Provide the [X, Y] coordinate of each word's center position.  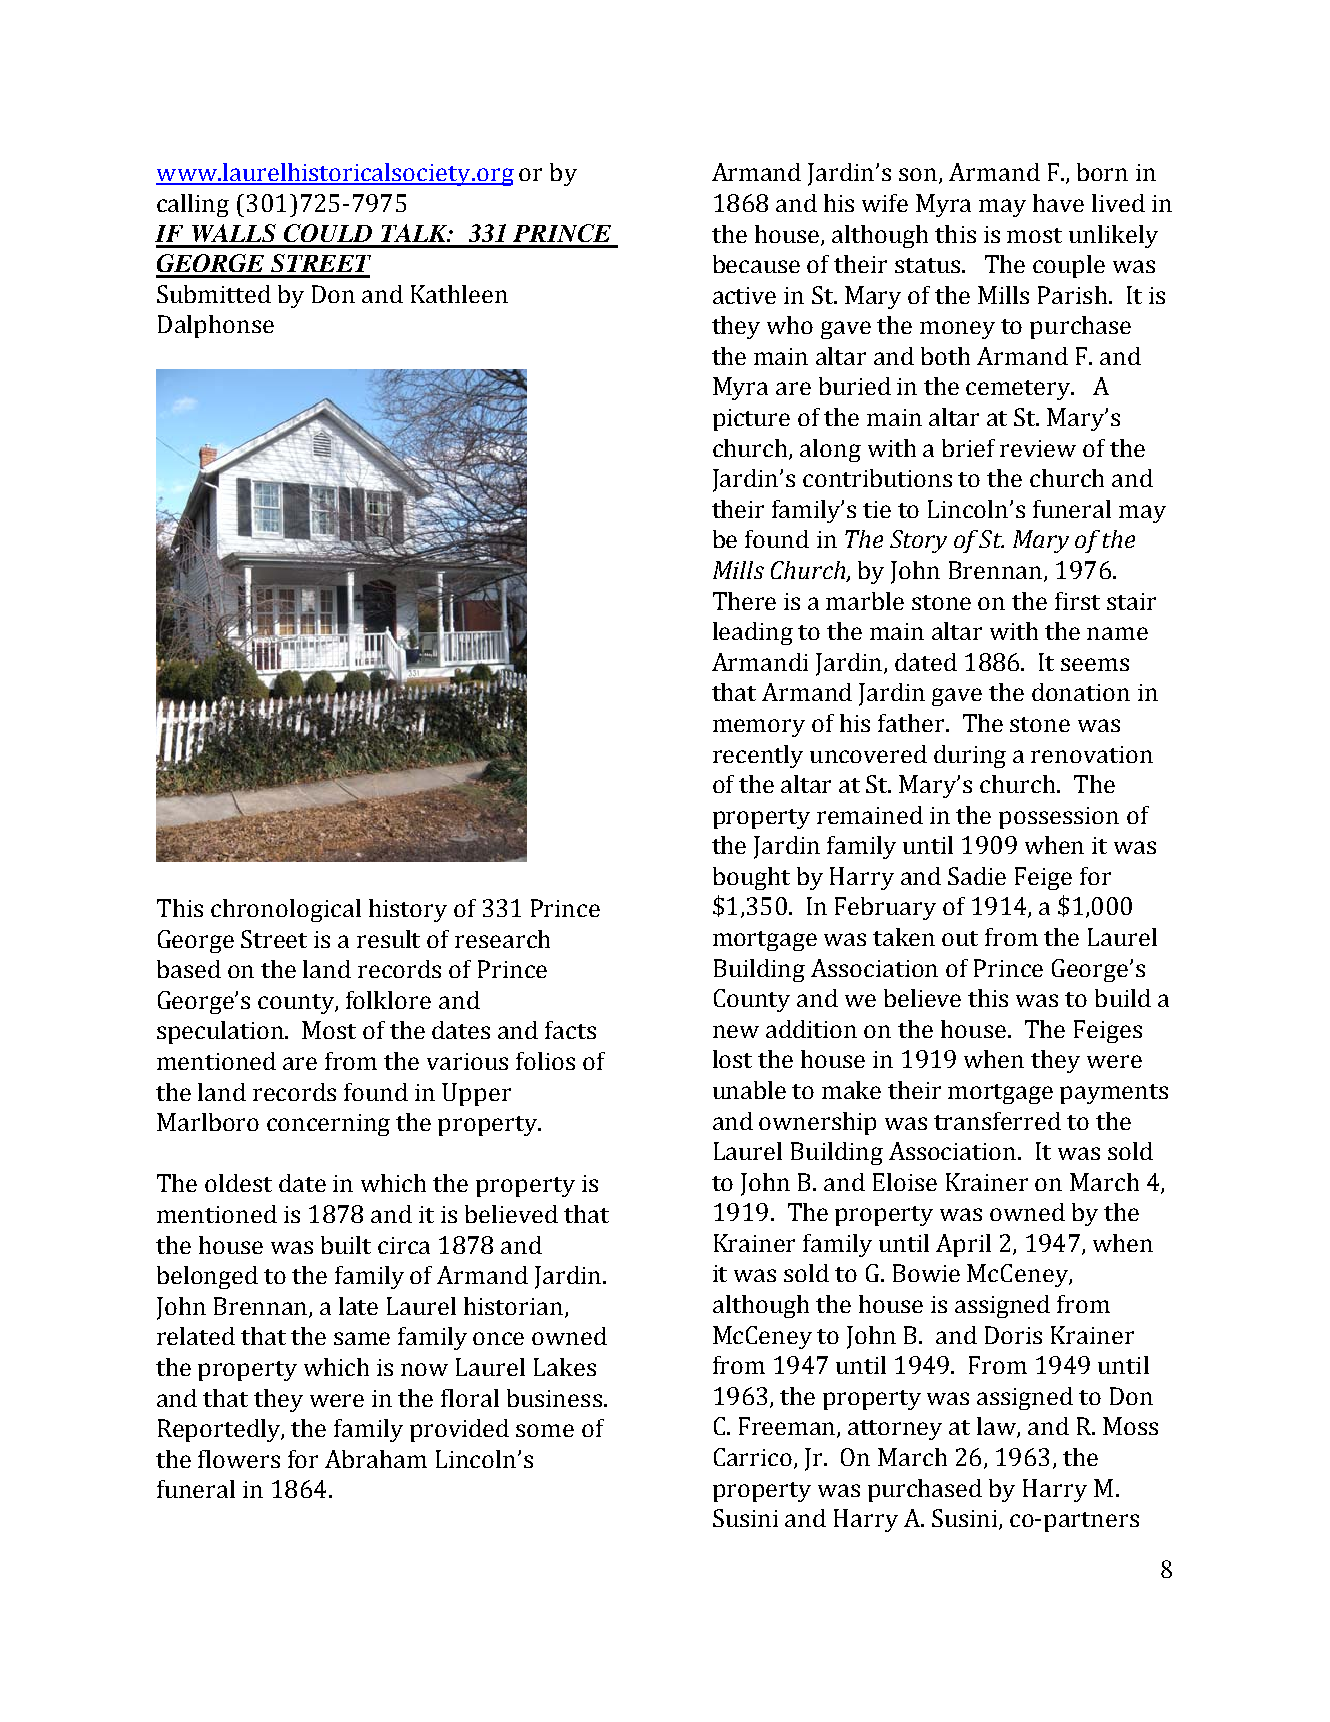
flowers [239, 1459]
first [1077, 601]
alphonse [224, 326]
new [736, 1031]
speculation [222, 1032]
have [1058, 203]
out [960, 938]
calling [193, 205]
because [756, 264]
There [744, 601]
